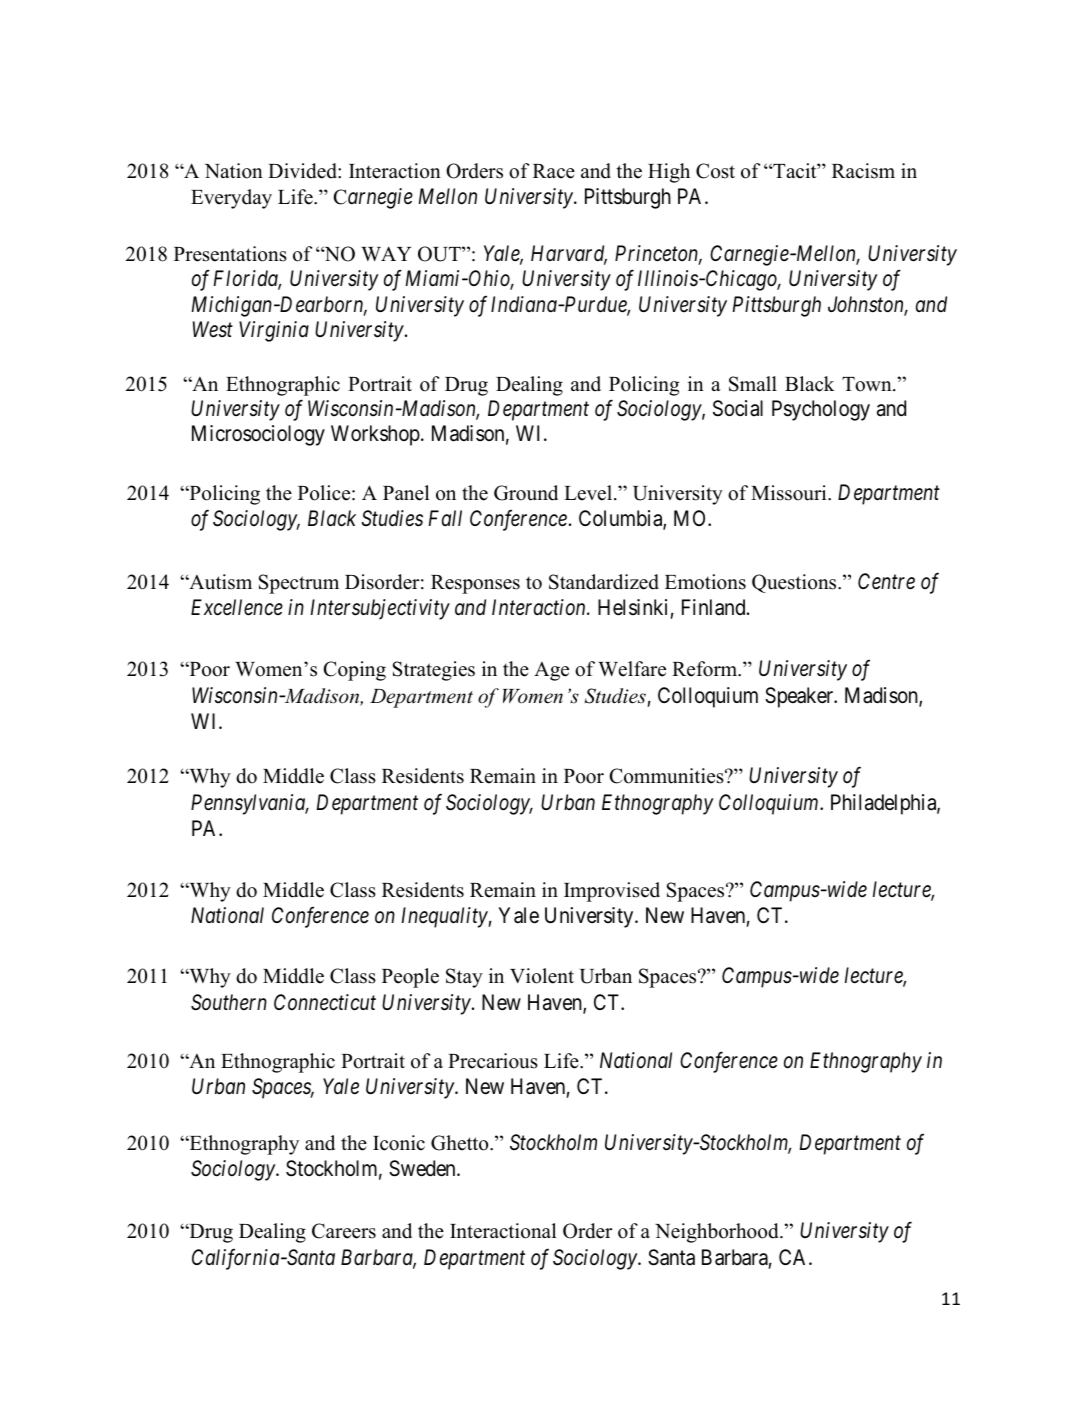  Describe the element at coordinates (299, 584) in the image. I see `Spectrum` at that location.
